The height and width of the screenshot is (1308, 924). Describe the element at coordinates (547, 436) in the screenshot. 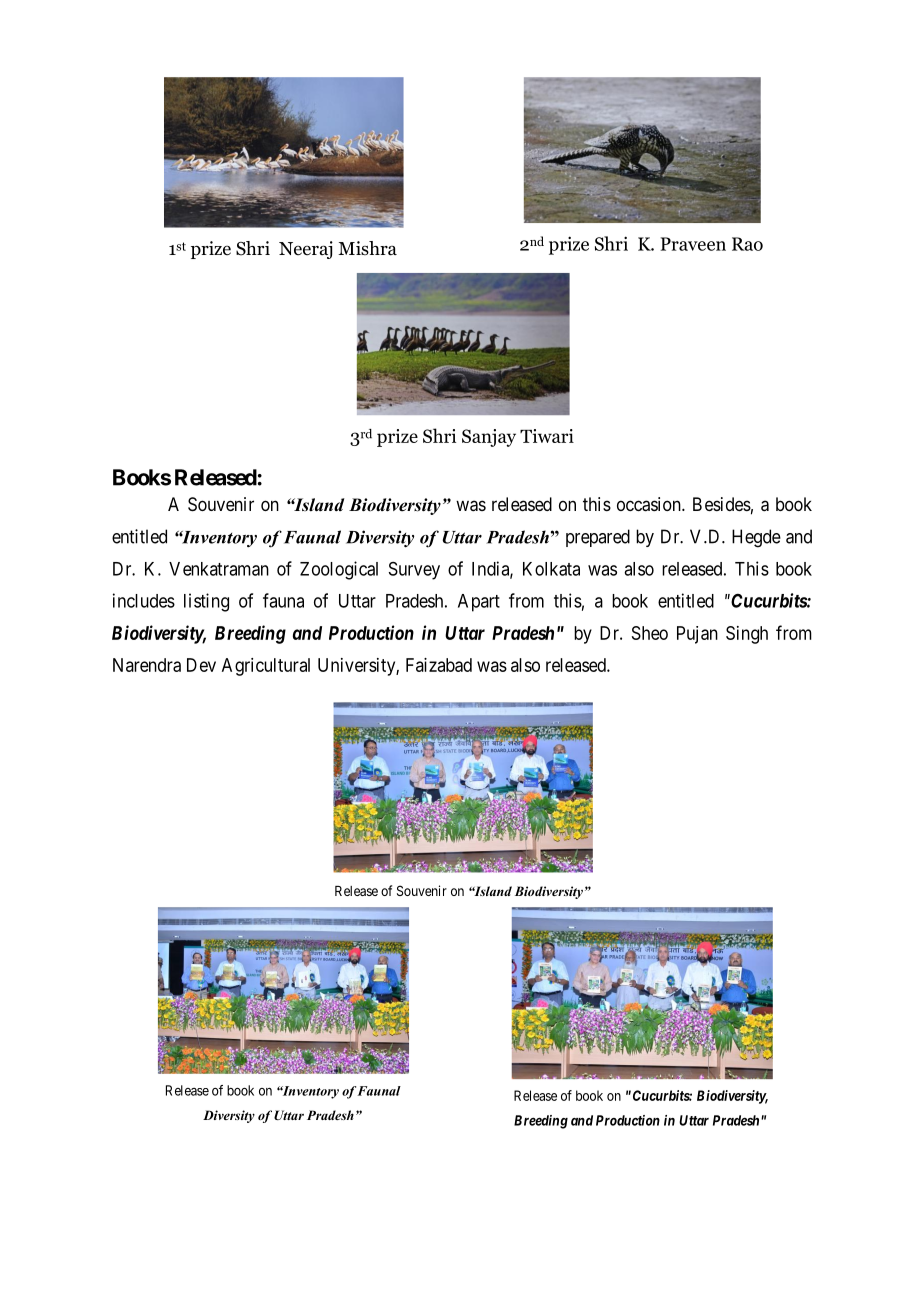

I see `Tiwari` at that location.
